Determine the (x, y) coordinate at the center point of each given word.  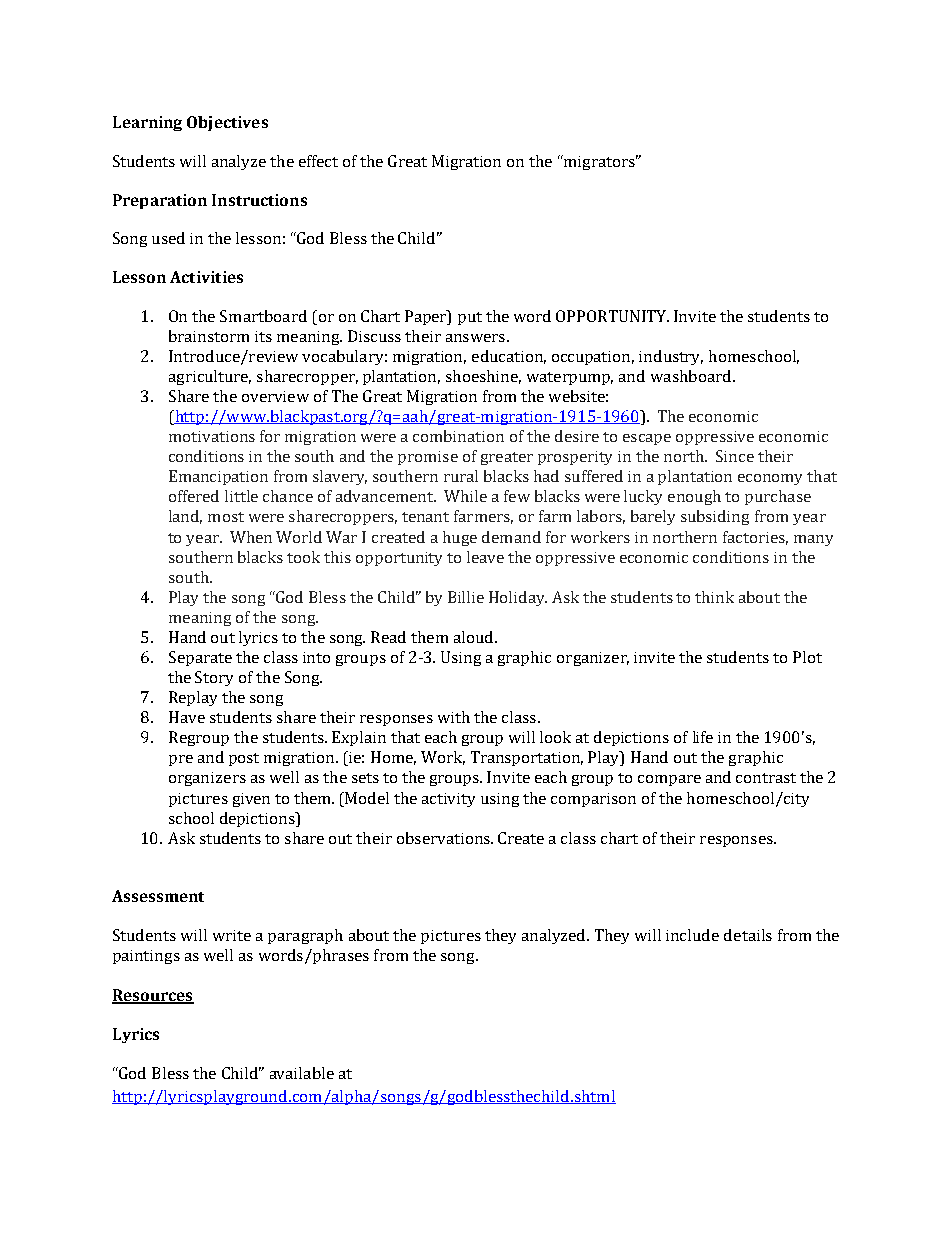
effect (318, 161)
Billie (466, 597)
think (714, 597)
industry (671, 357)
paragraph (305, 936)
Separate (200, 658)
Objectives (227, 123)
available (302, 1073)
